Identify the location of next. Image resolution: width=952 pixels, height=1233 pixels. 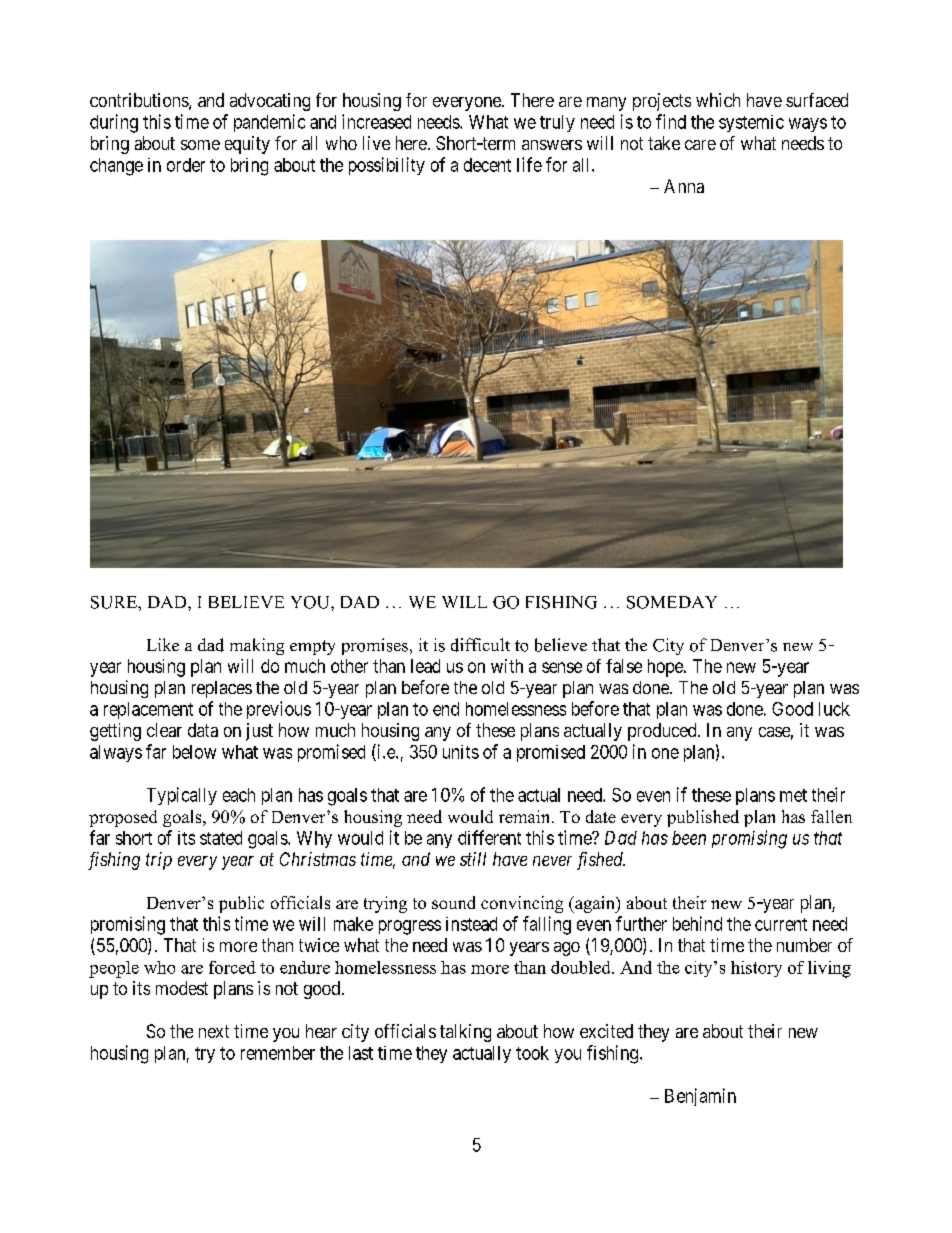
(214, 1031).
